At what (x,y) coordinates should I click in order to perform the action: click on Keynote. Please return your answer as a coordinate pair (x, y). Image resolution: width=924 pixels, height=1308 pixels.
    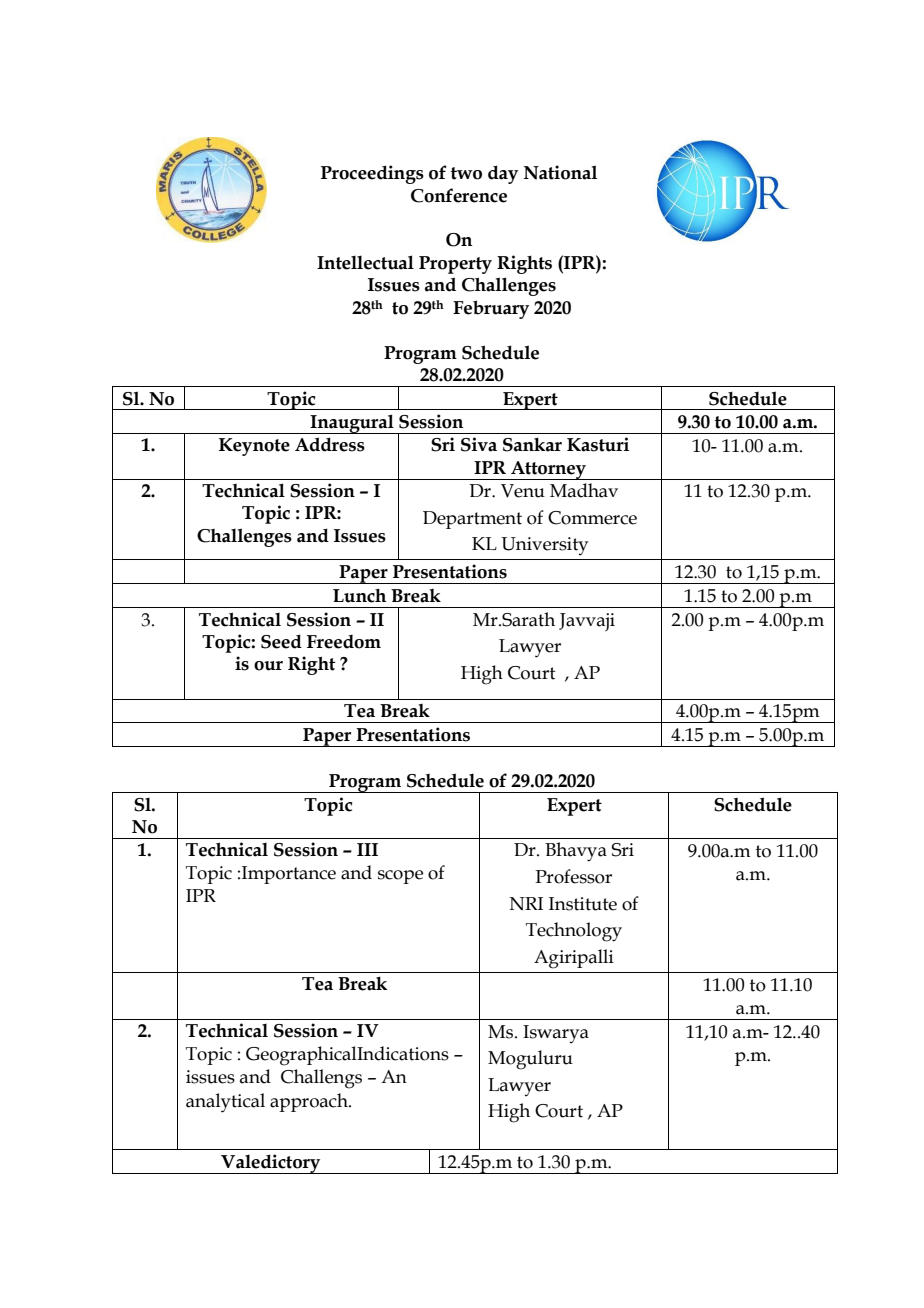
    Looking at the image, I should click on (254, 447).
